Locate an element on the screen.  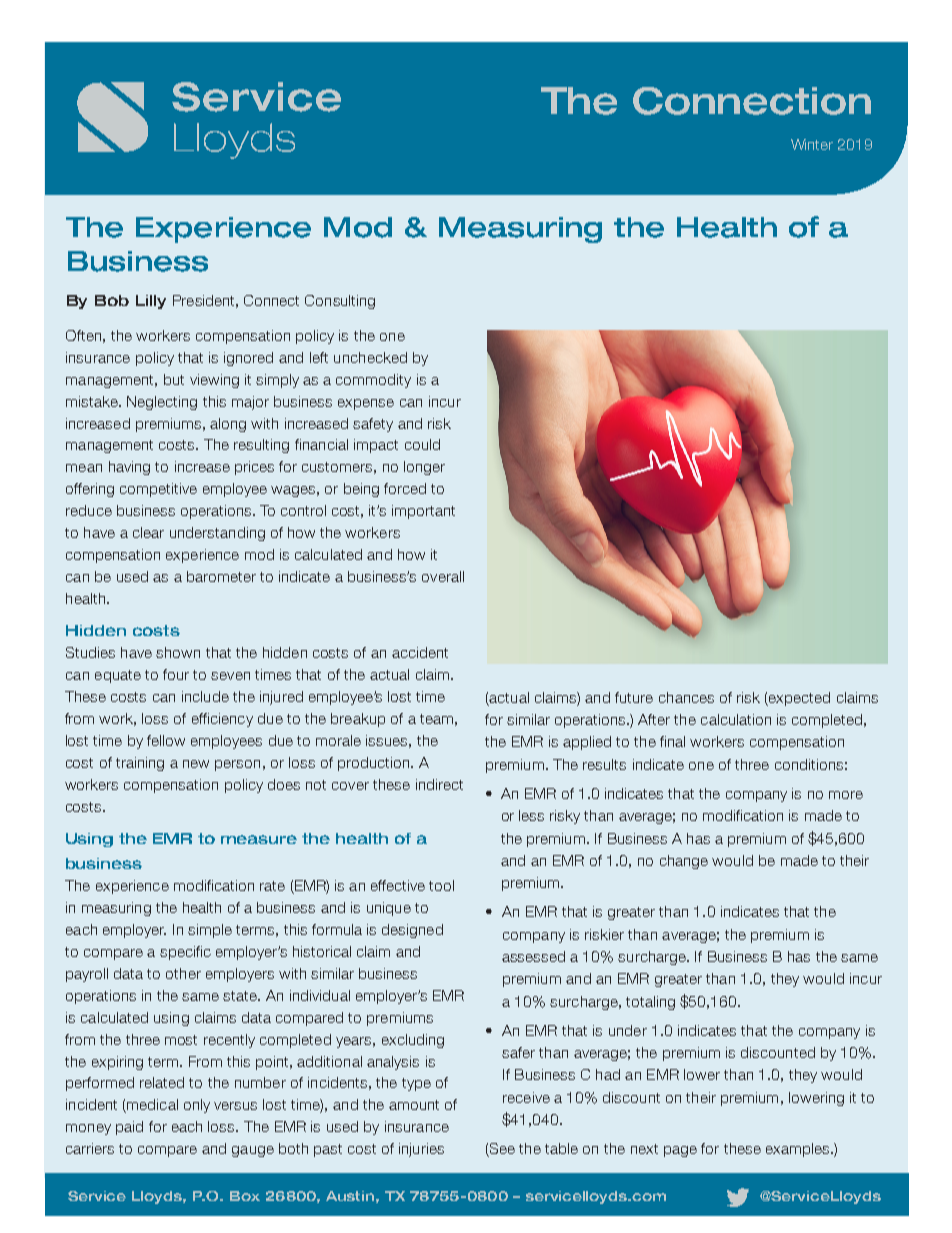
paid is located at coordinates (129, 1128).
